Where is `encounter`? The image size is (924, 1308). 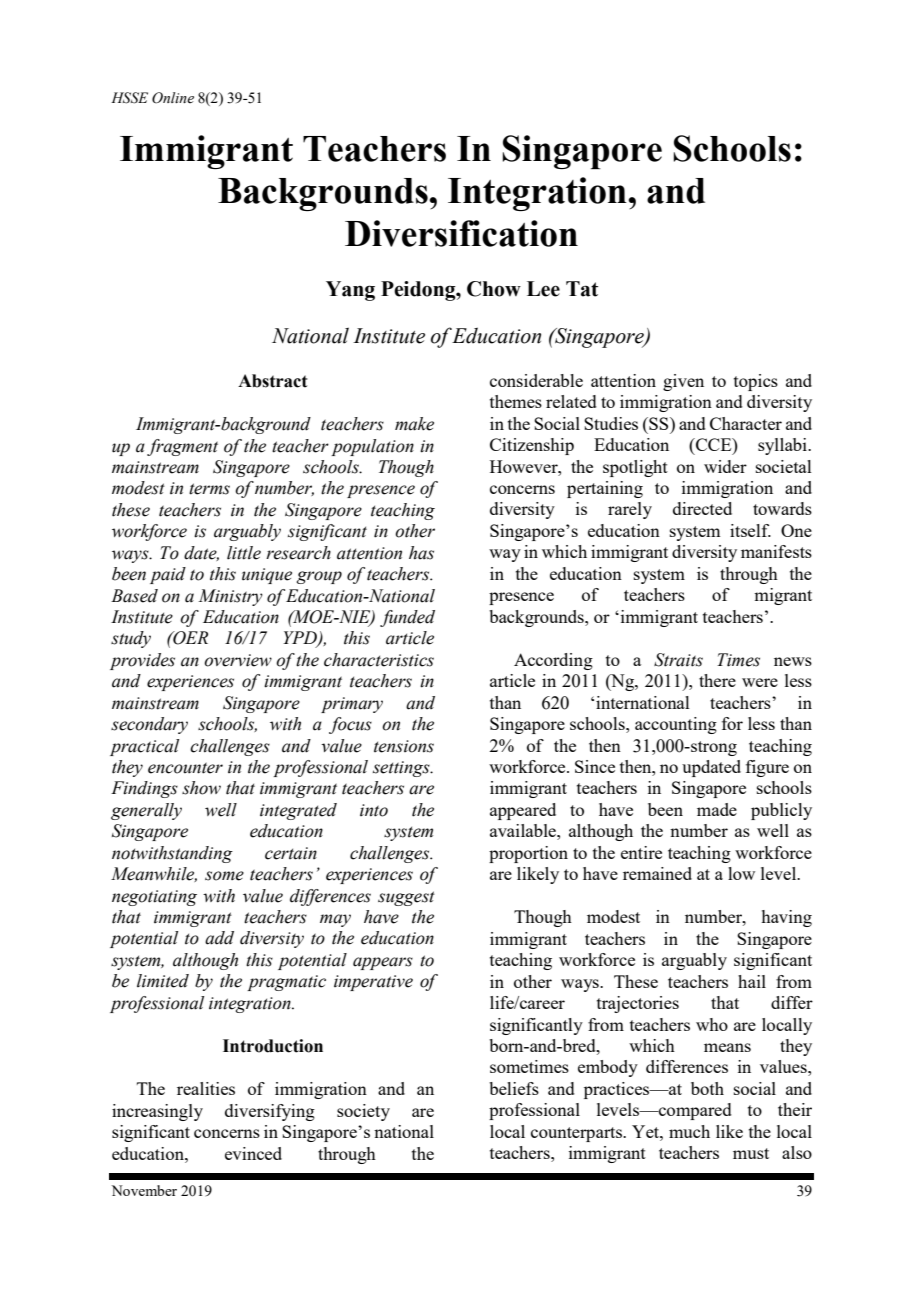
encounter is located at coordinates (185, 768).
